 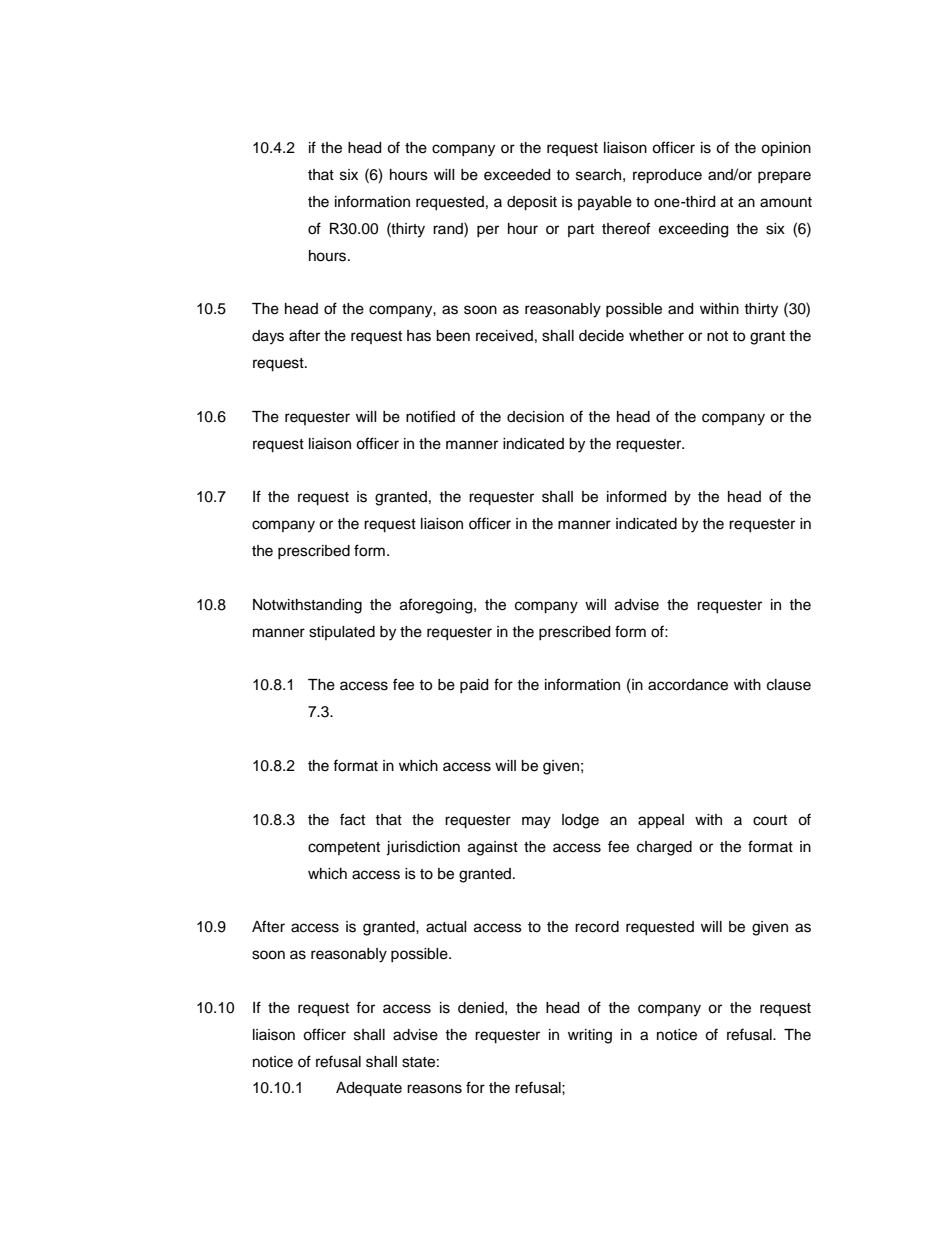 What do you see at coordinates (369, 1089) in the screenshot?
I see `Adequate` at bounding box center [369, 1089].
